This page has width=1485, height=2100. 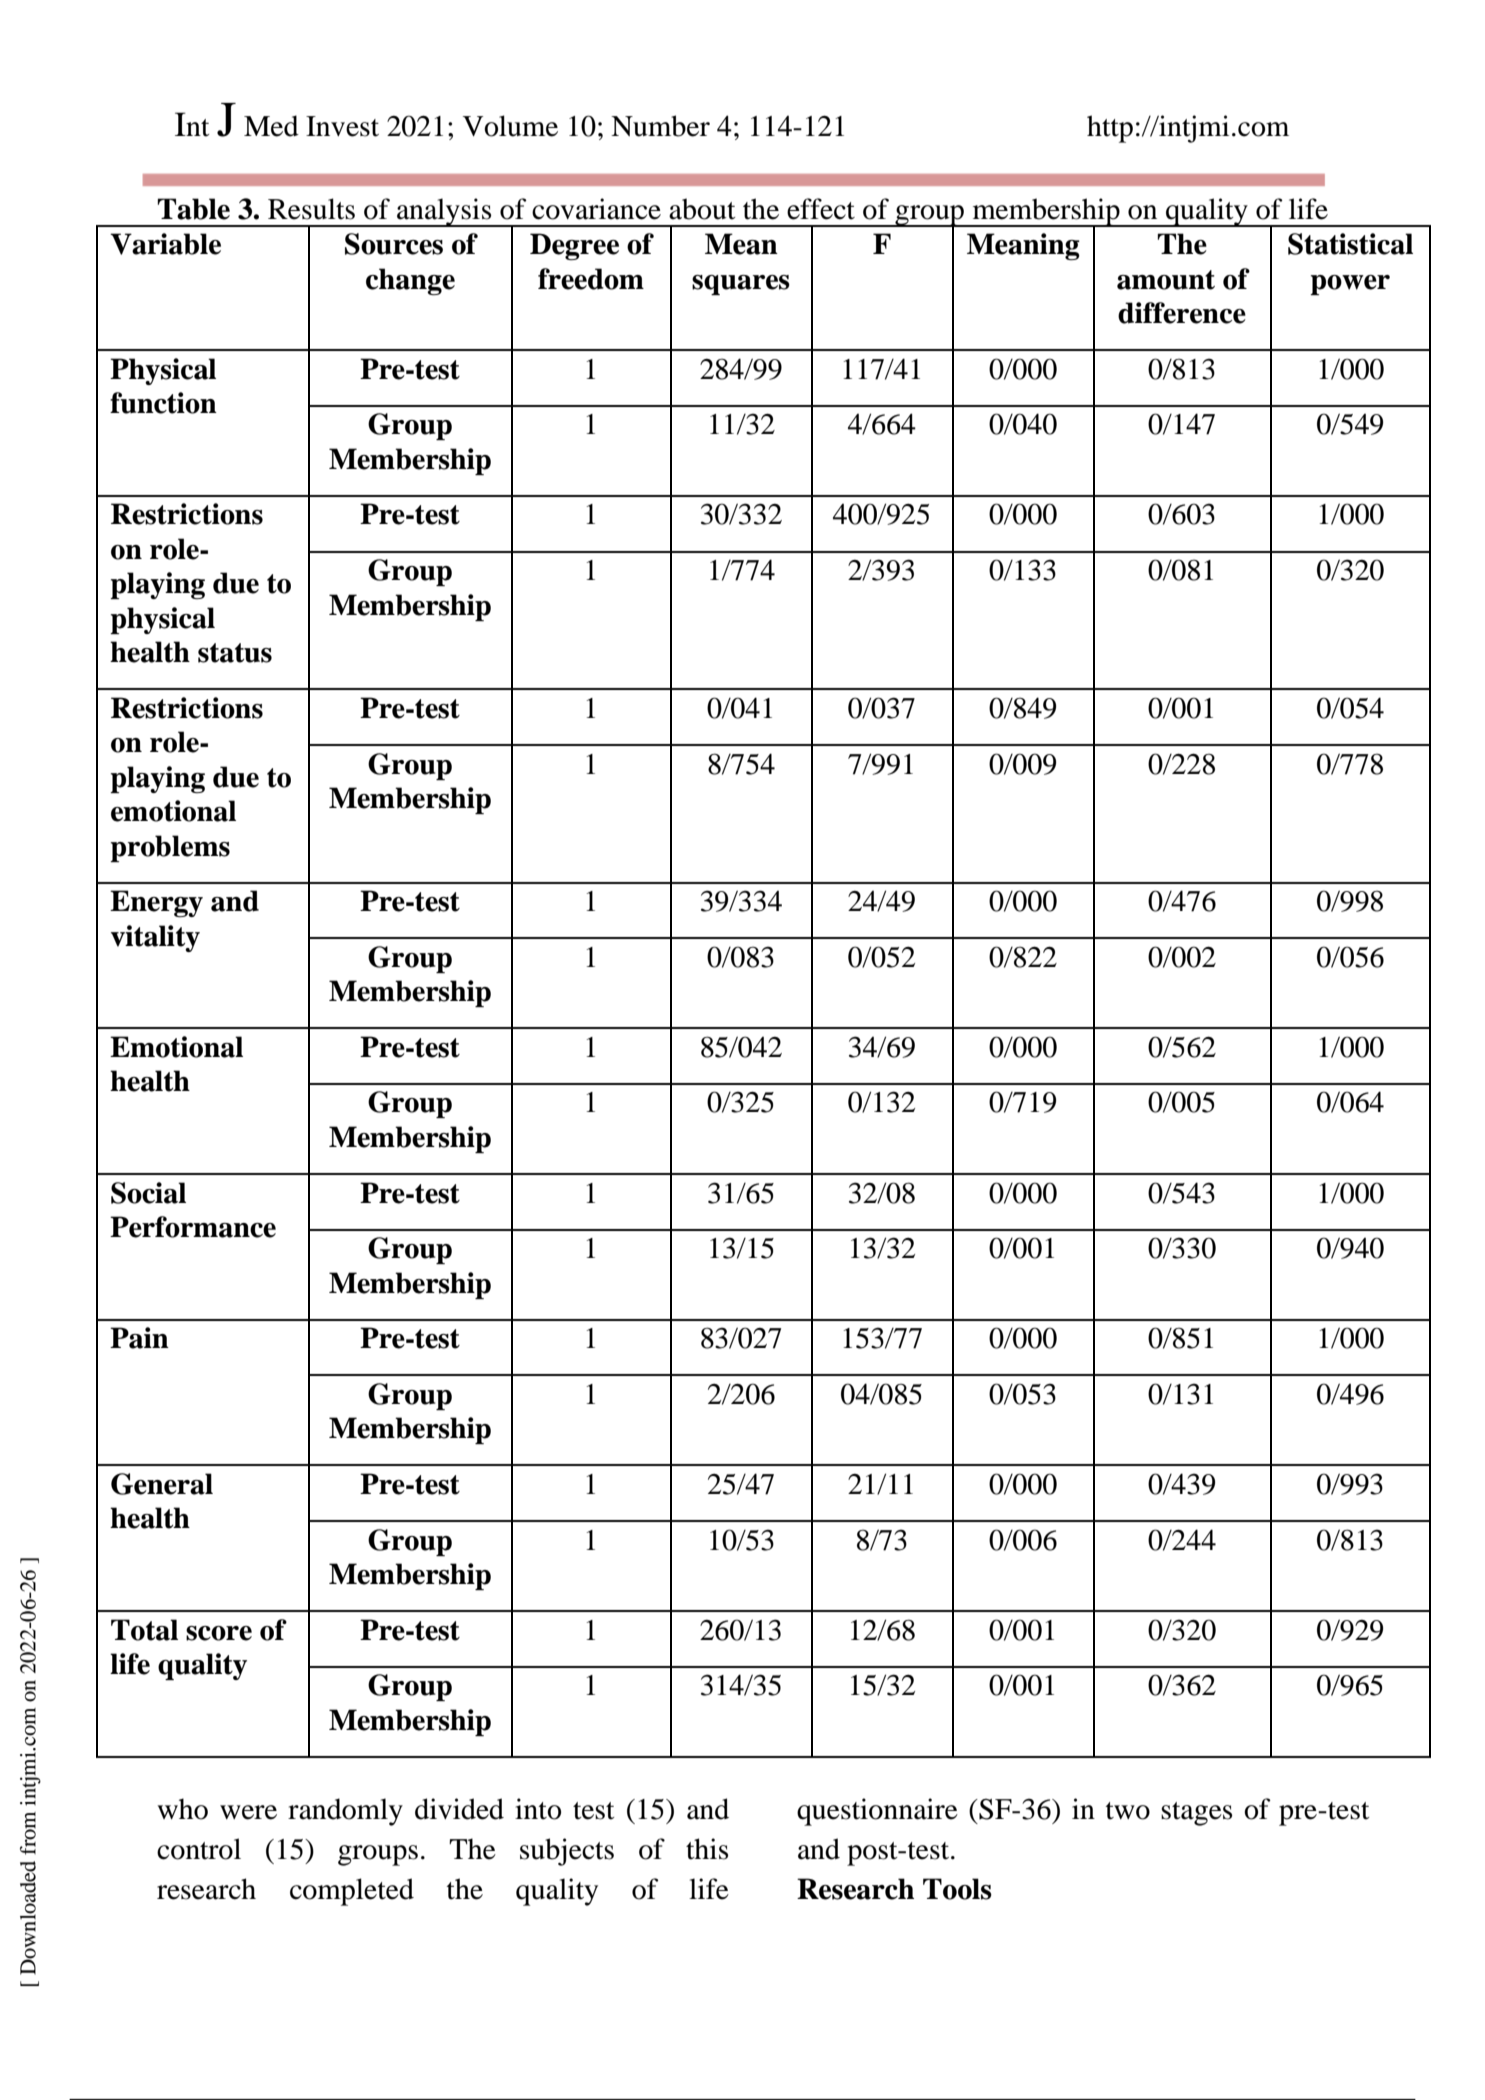 I want to click on Energy, so click(x=156, y=903).
